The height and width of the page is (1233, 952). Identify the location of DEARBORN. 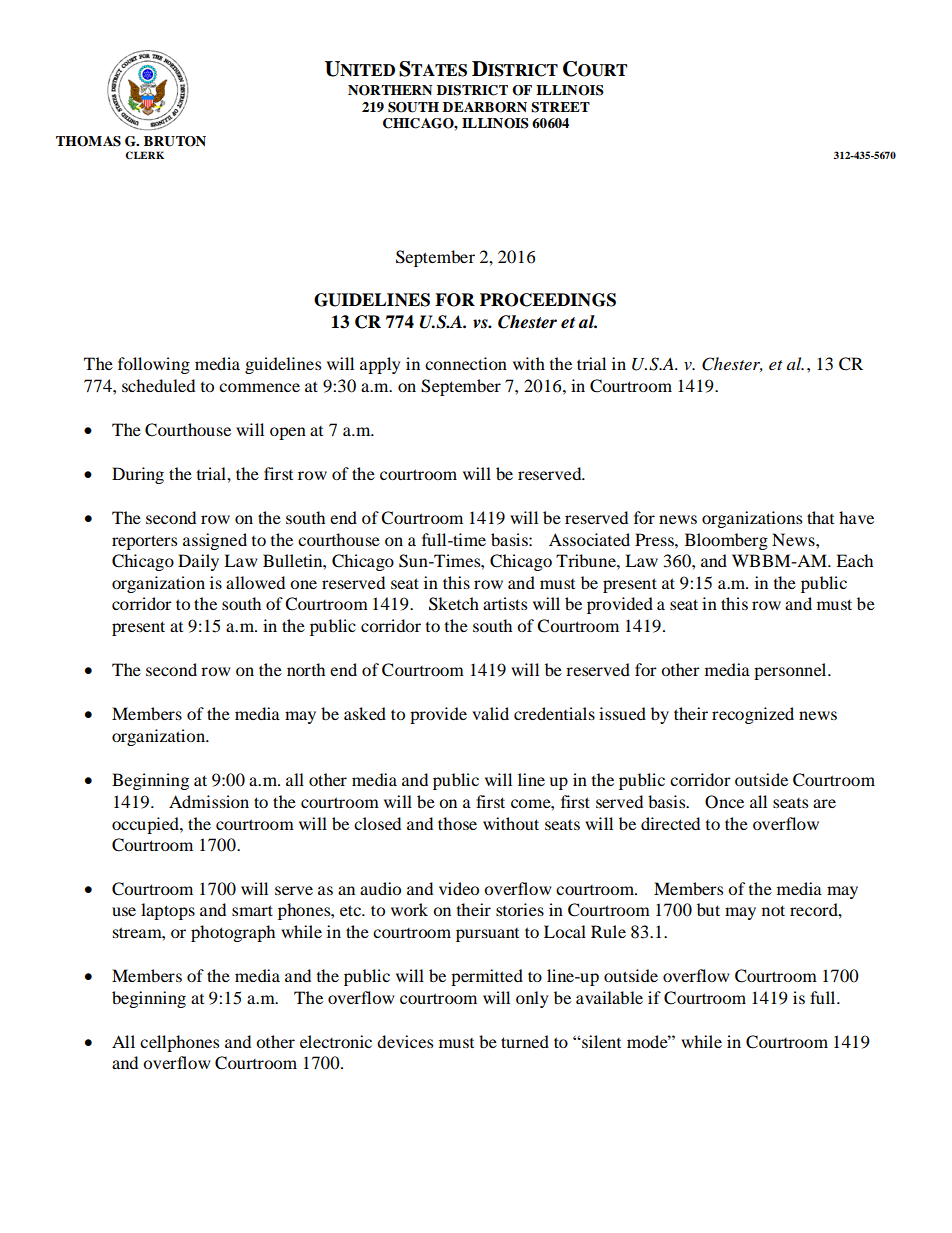
(485, 107).
